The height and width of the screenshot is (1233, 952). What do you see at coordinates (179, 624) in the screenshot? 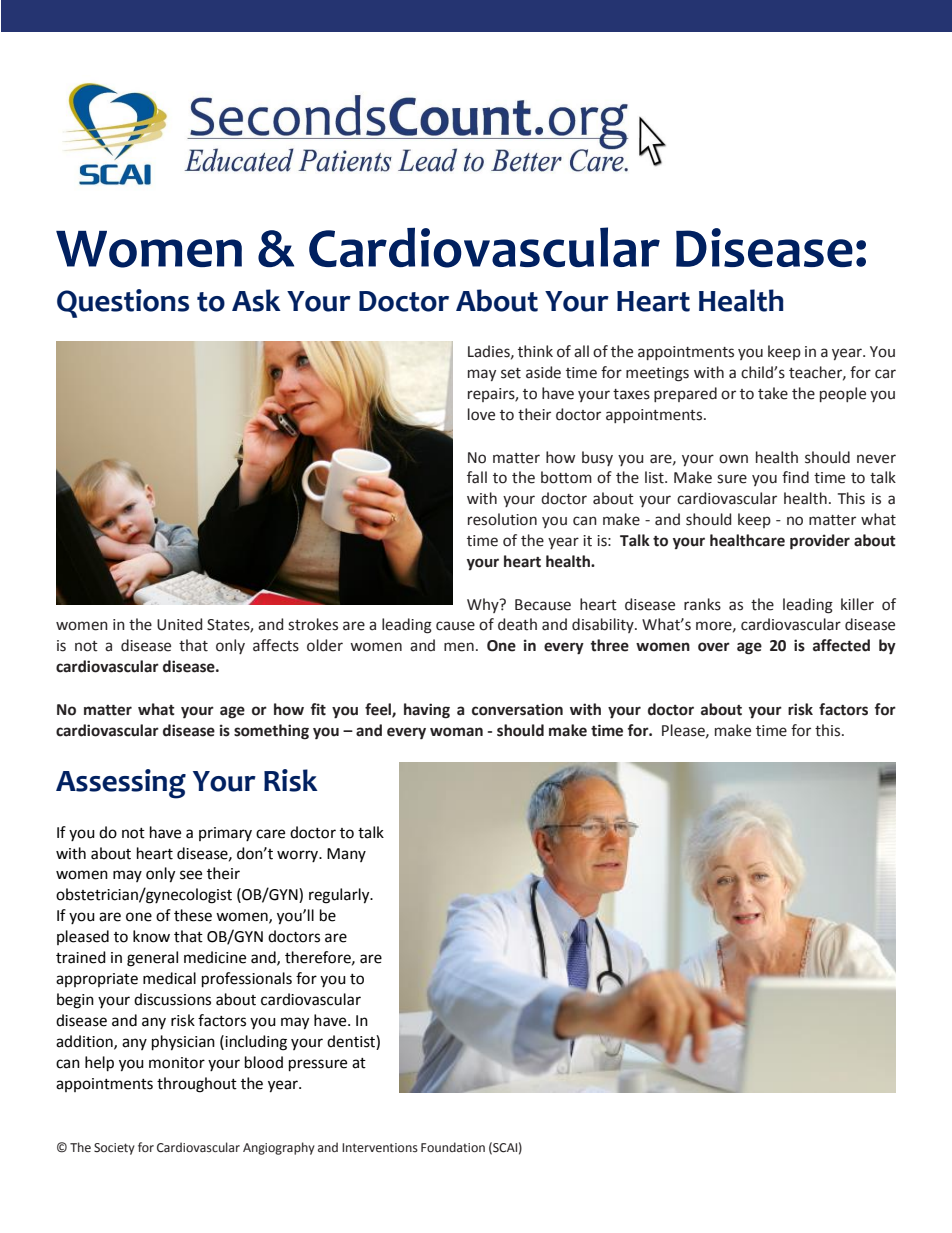
I see `United` at bounding box center [179, 624].
